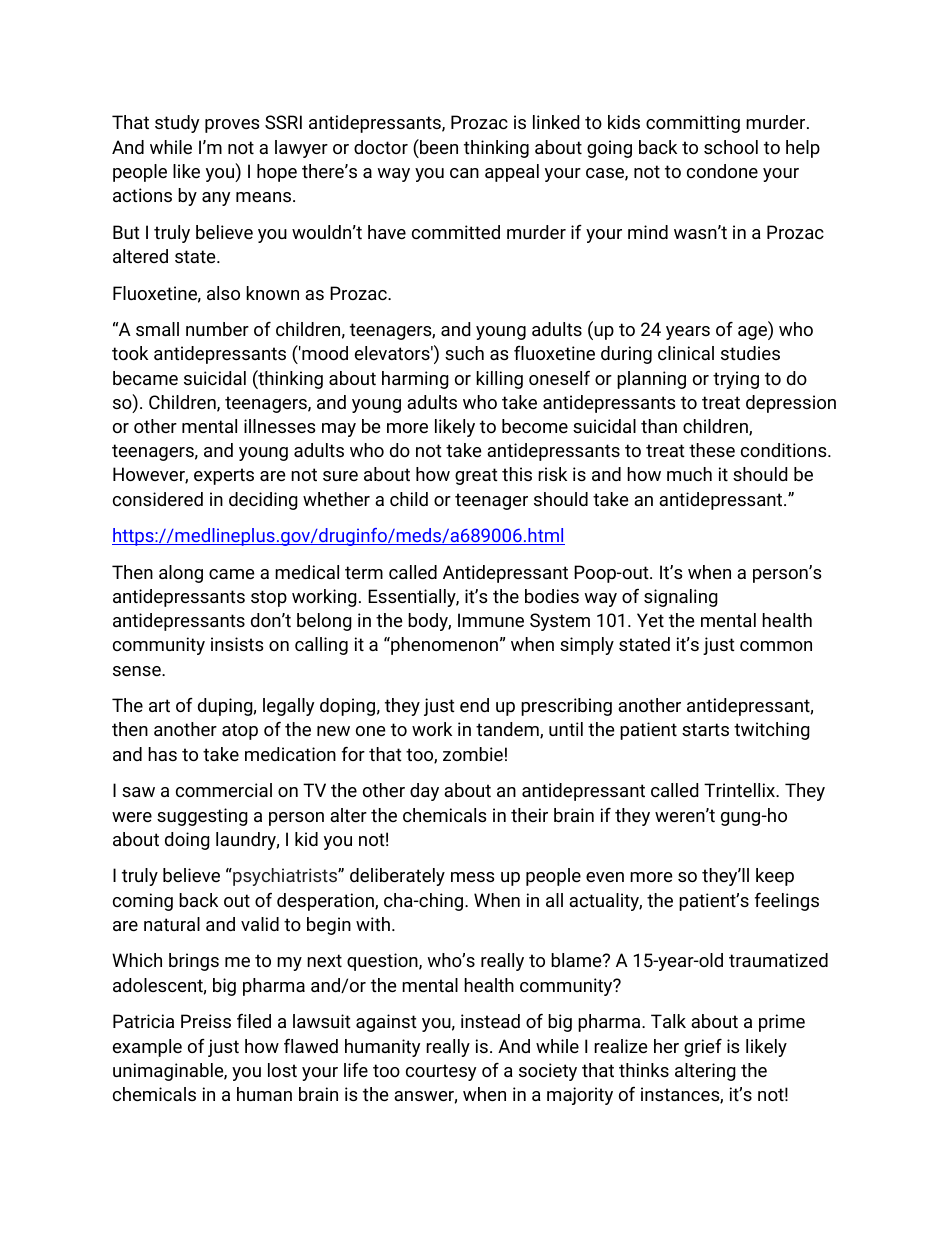  Describe the element at coordinates (712, 450) in the image. I see `these` at that location.
